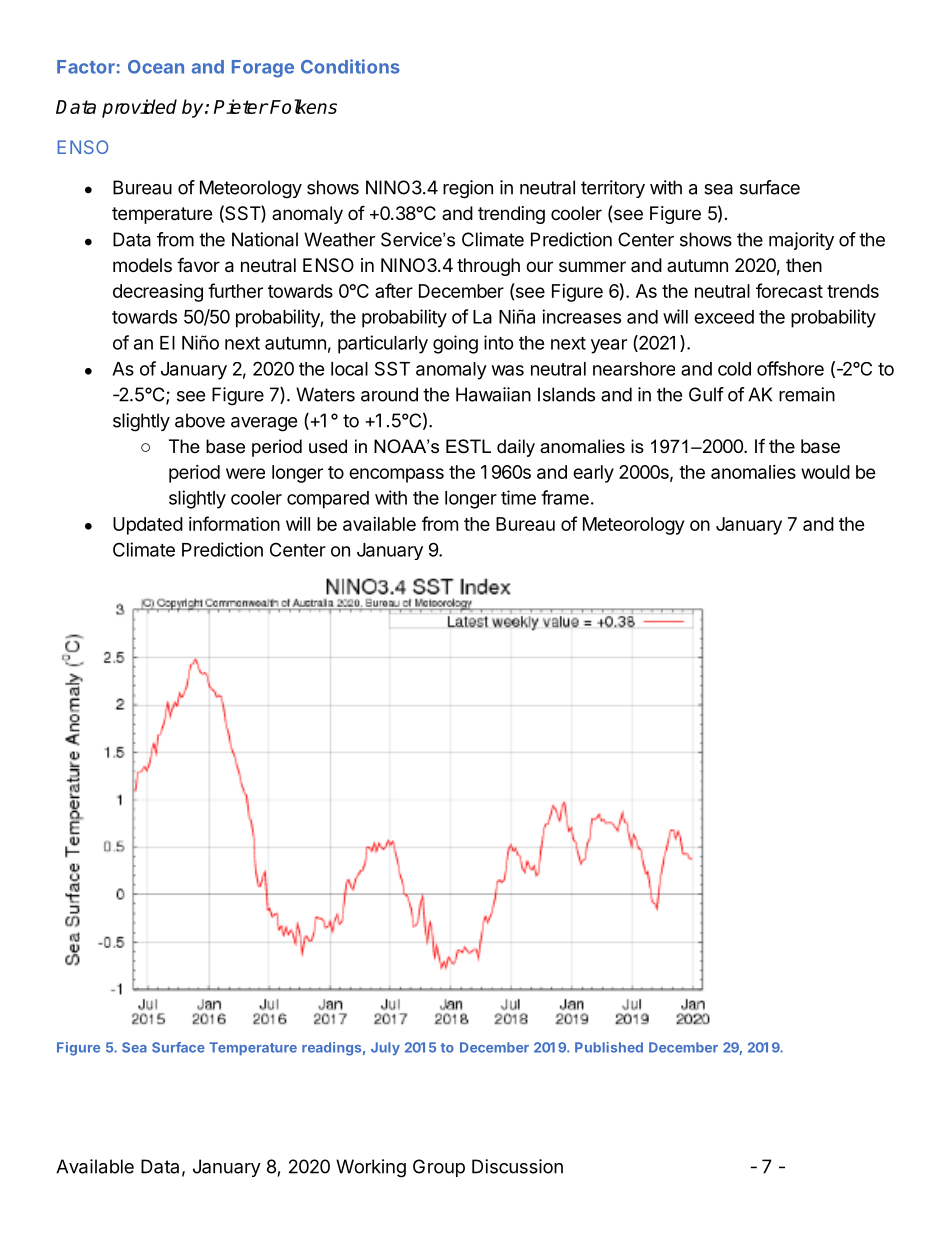 The image size is (952, 1233). I want to click on region, so click(468, 189).
